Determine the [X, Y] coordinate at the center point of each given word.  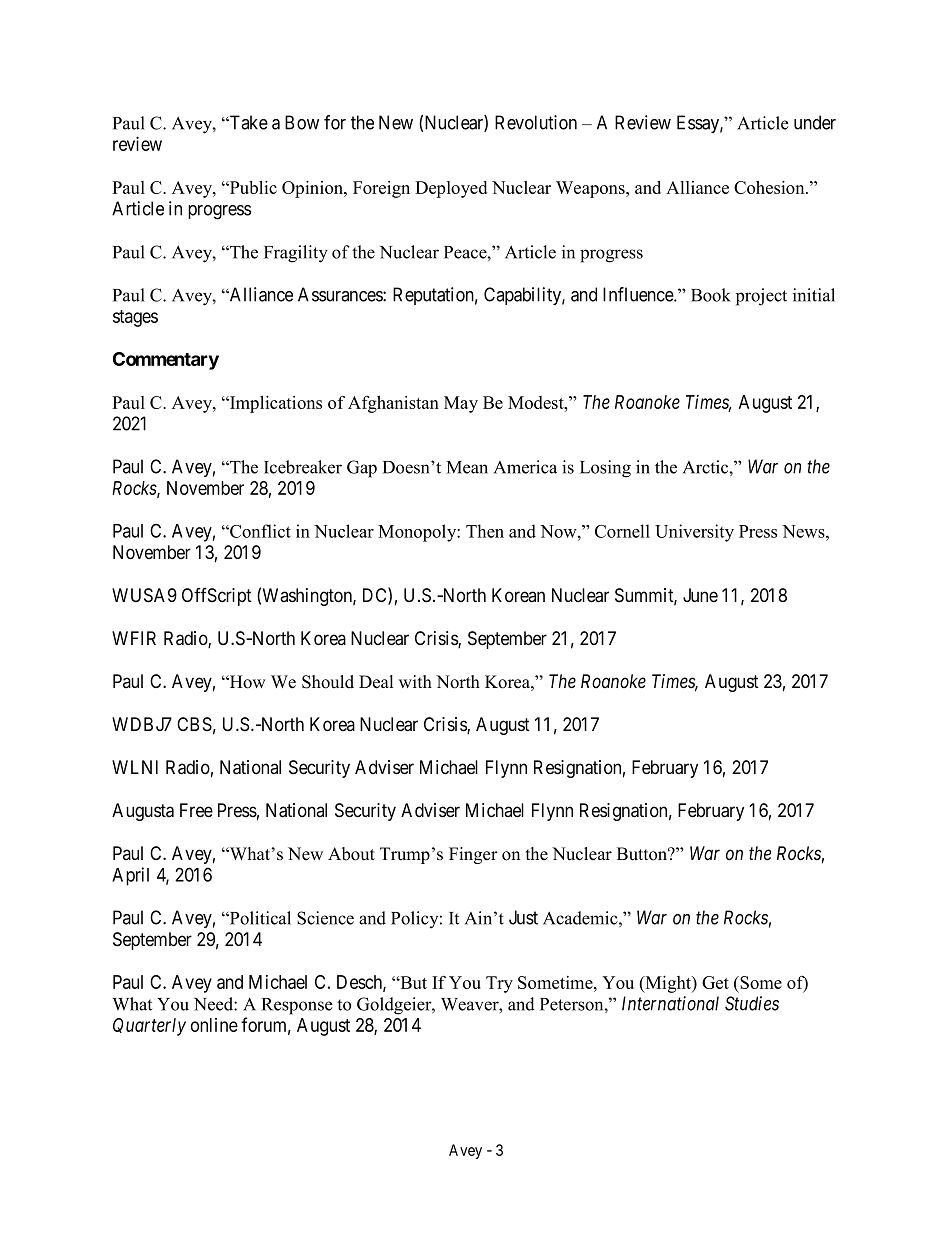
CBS [194, 724]
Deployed [451, 189]
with [415, 681]
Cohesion [770, 187]
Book [711, 295]
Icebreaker [303, 467]
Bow [302, 122]
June [700, 595]
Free [196, 810]
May [461, 404]
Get [715, 982]
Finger [473, 855]
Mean [467, 467]
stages [135, 318]
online [214, 1025]
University [694, 533]
